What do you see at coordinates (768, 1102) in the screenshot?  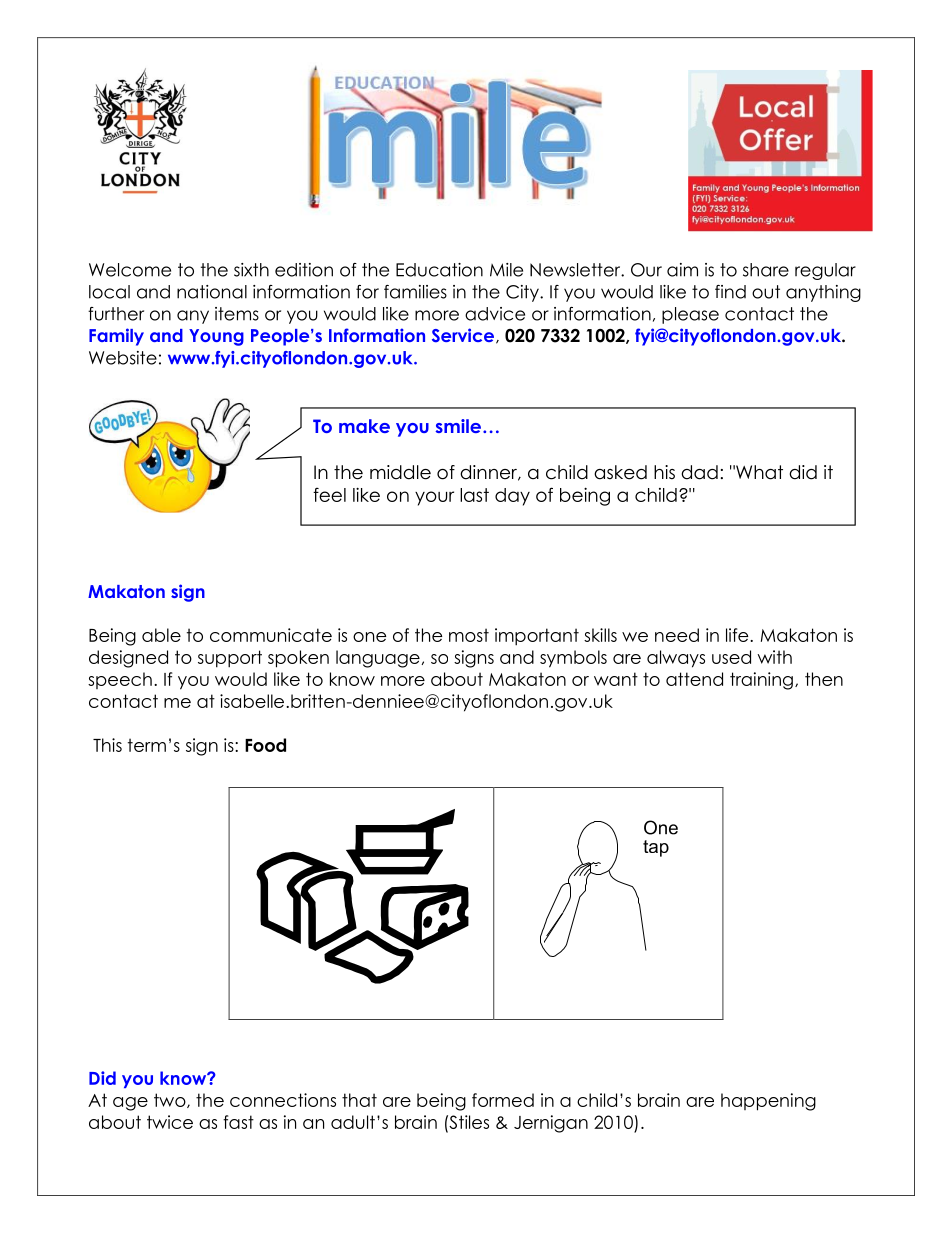 I see `happening` at bounding box center [768, 1102].
